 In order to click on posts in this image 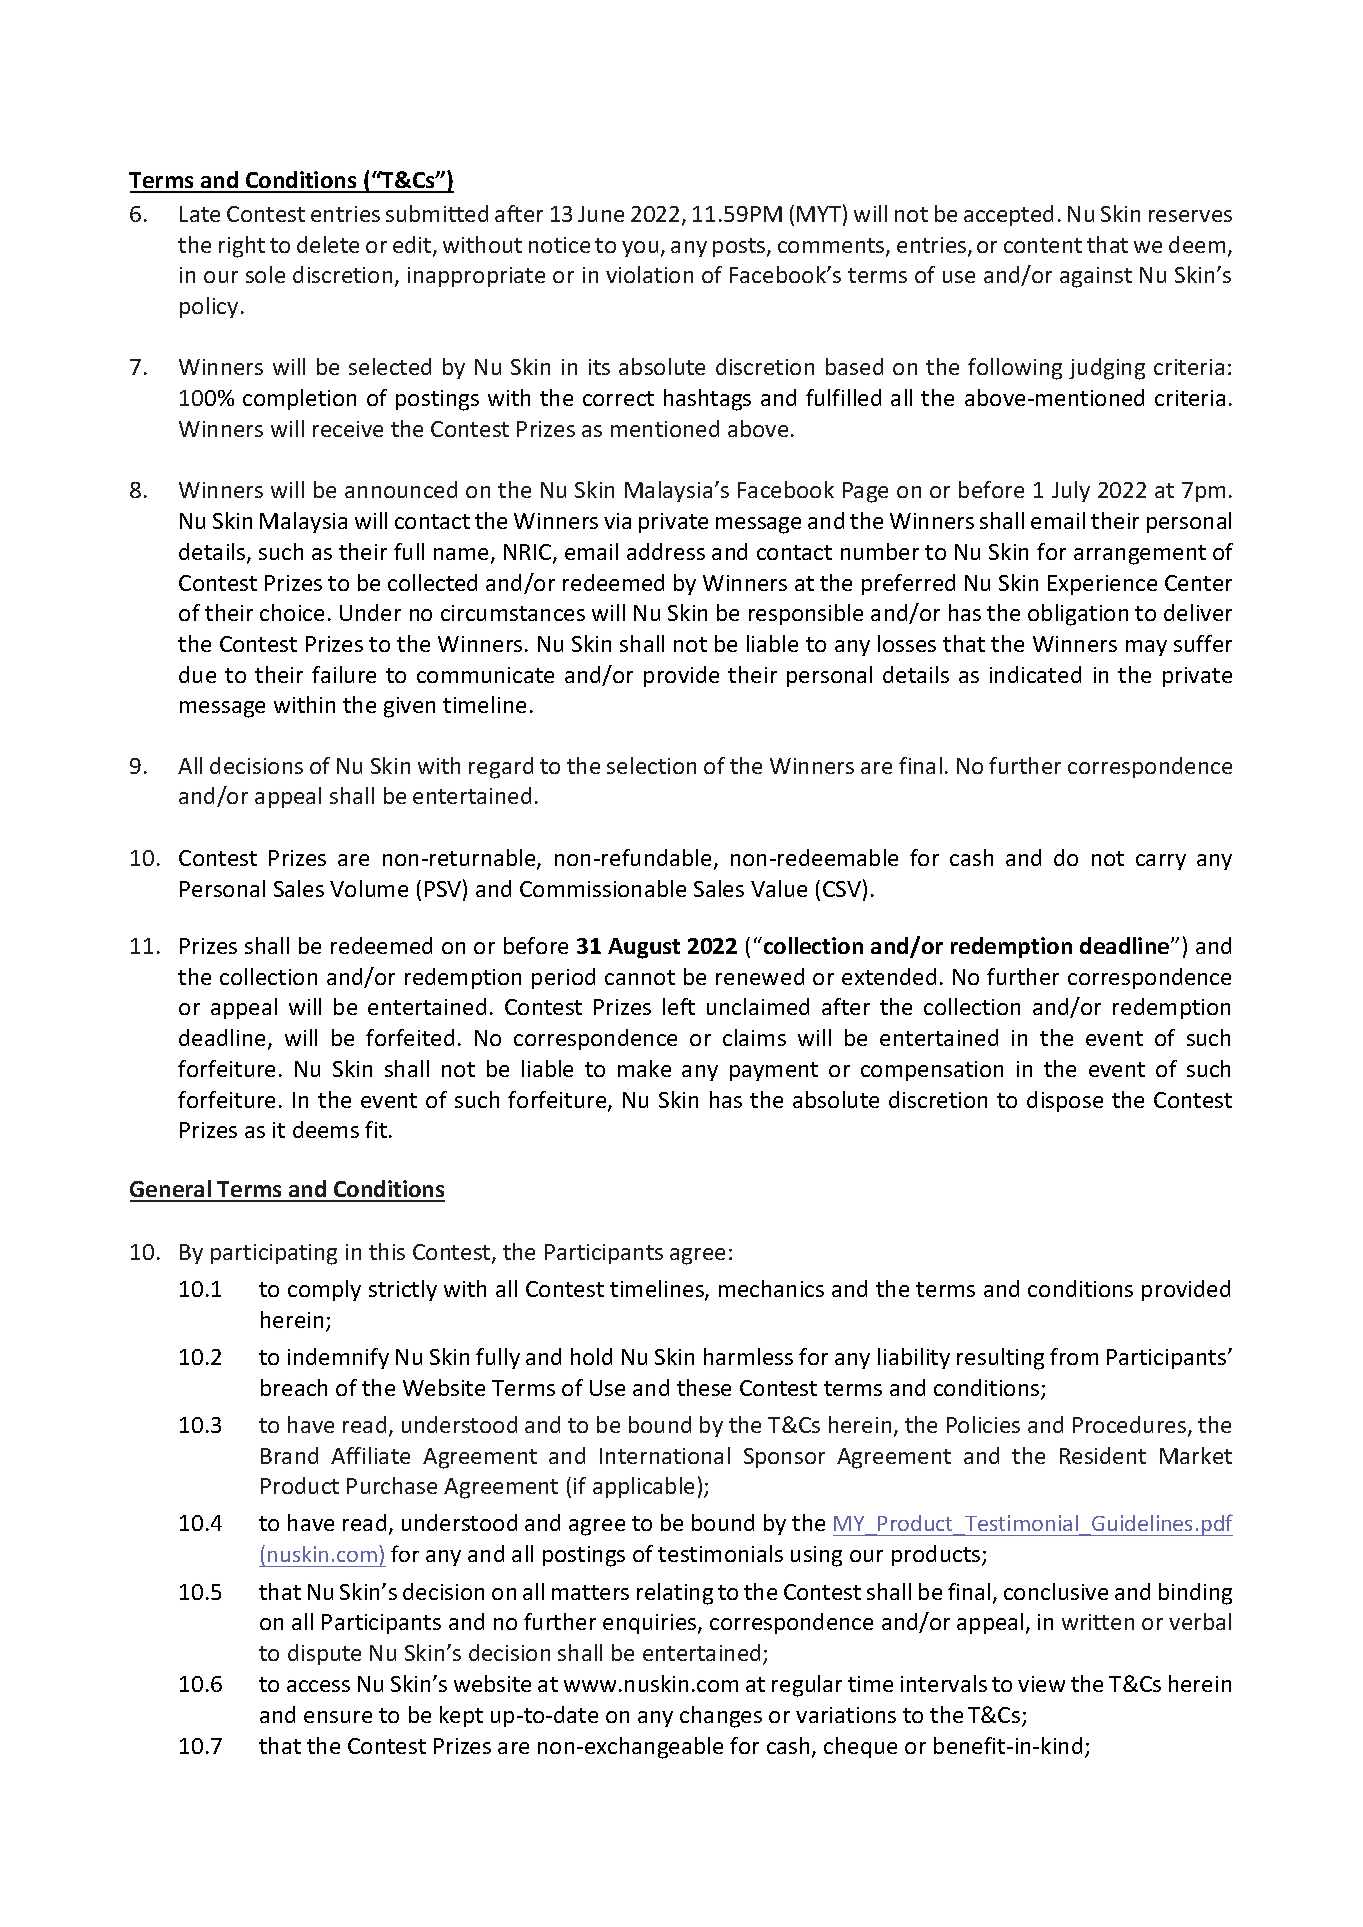, I will do `click(740, 247)`.
